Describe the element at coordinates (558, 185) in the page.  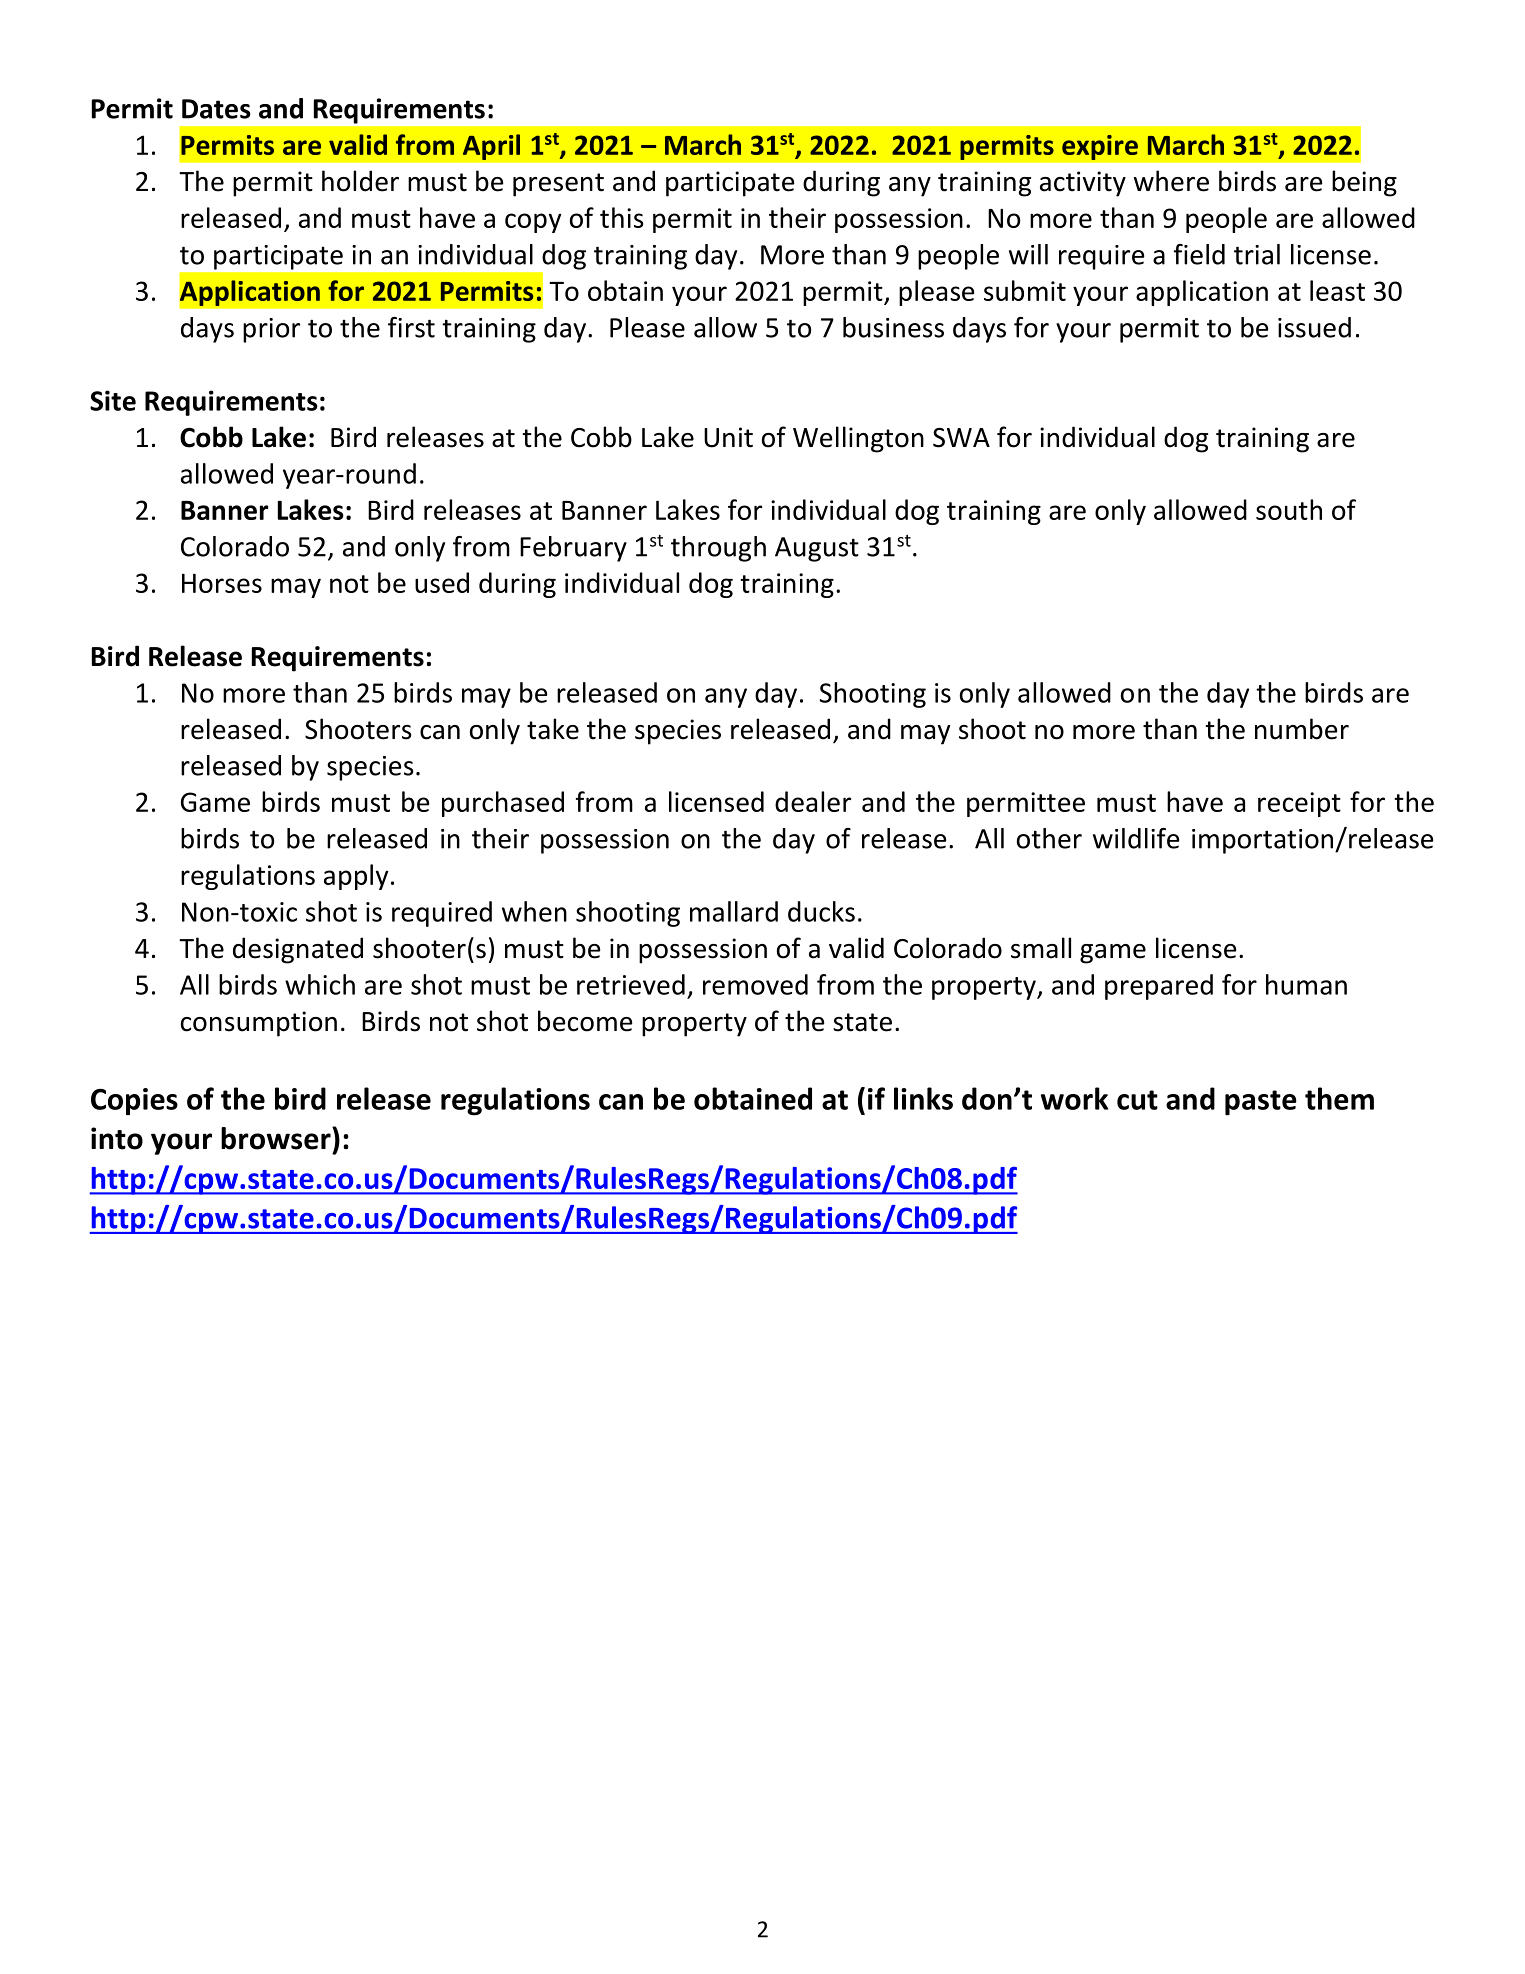
I see `present` at that location.
